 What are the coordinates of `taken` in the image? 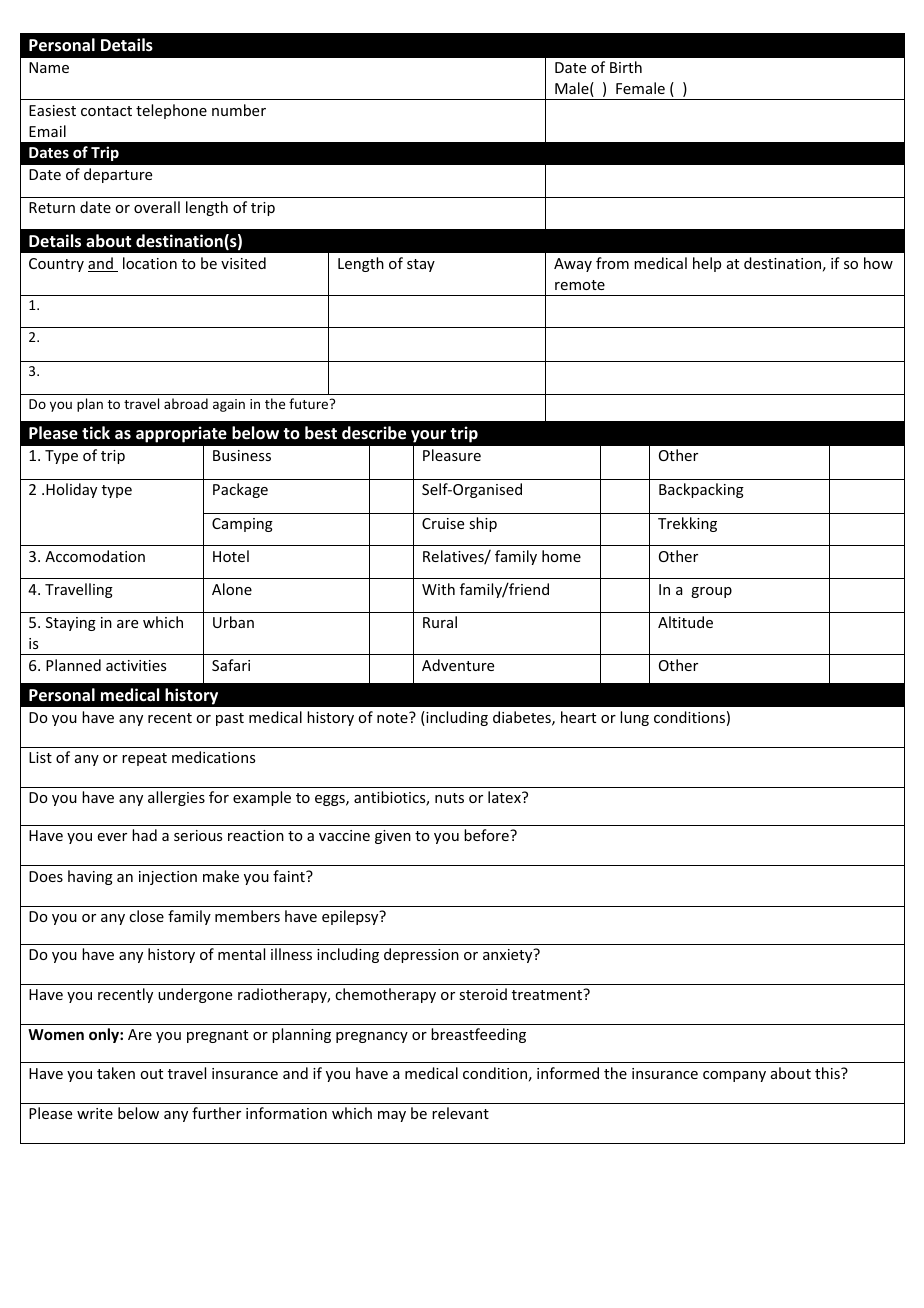 It's located at (116, 1073).
